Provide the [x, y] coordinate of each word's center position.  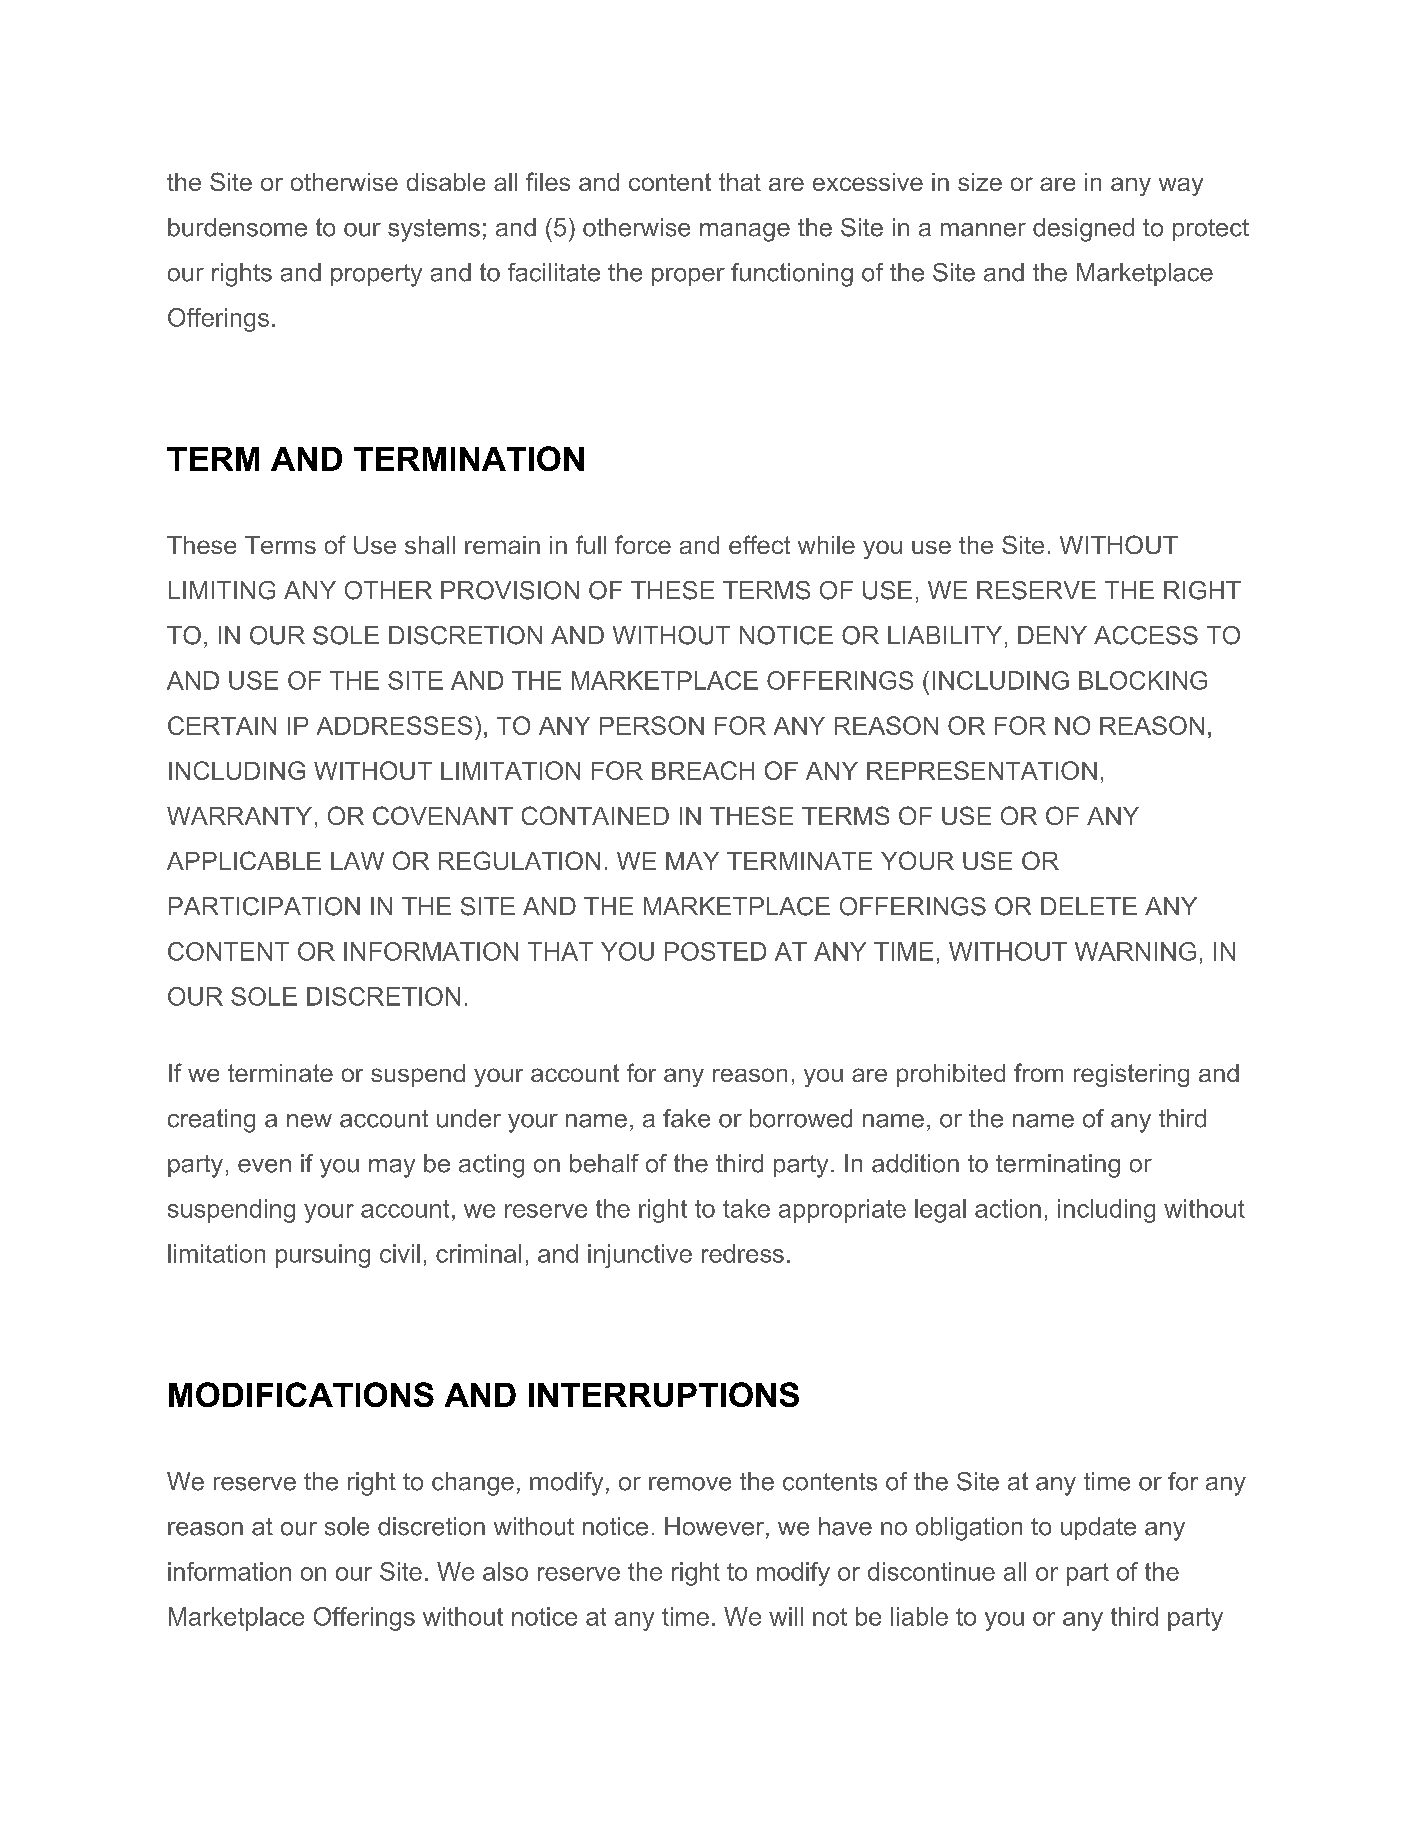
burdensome [237, 227]
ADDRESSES [394, 725]
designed [1083, 230]
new [309, 1121]
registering [1131, 1075]
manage [745, 232]
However [716, 1527]
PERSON [652, 725]
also [505, 1571]
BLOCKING [1143, 680]
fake [686, 1118]
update [1098, 1528]
